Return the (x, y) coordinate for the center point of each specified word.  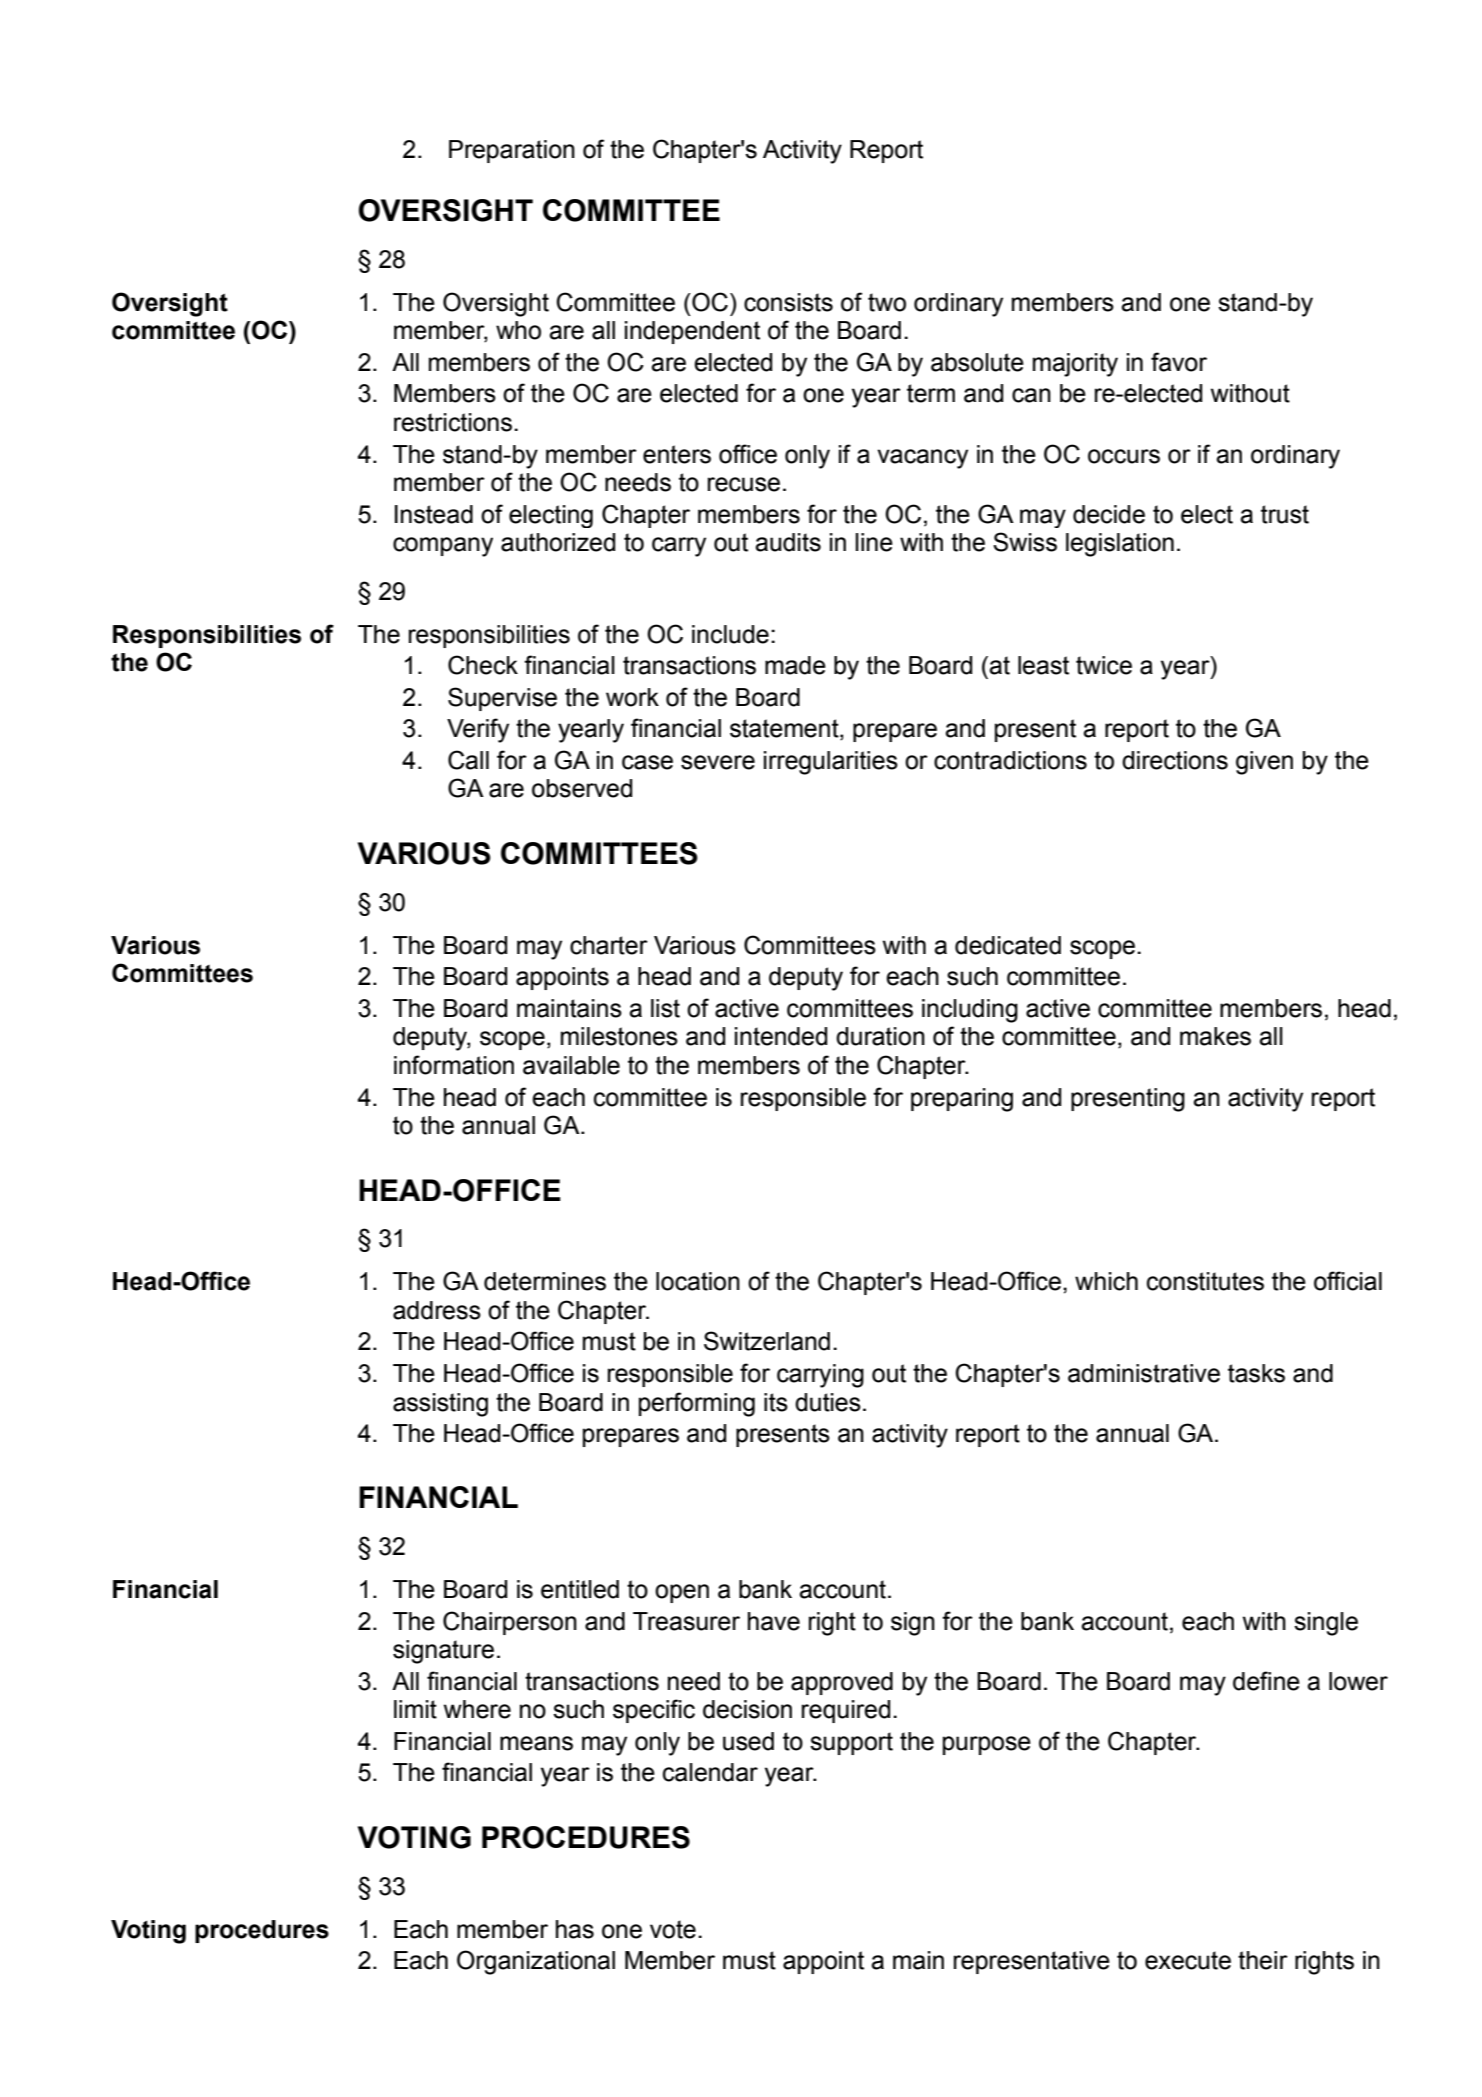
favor (1179, 362)
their (1263, 1960)
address (437, 1310)
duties (828, 1402)
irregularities (831, 763)
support (851, 1743)
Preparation (512, 151)
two (887, 302)
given (1264, 763)
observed (582, 788)
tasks (1256, 1373)
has (575, 1929)
